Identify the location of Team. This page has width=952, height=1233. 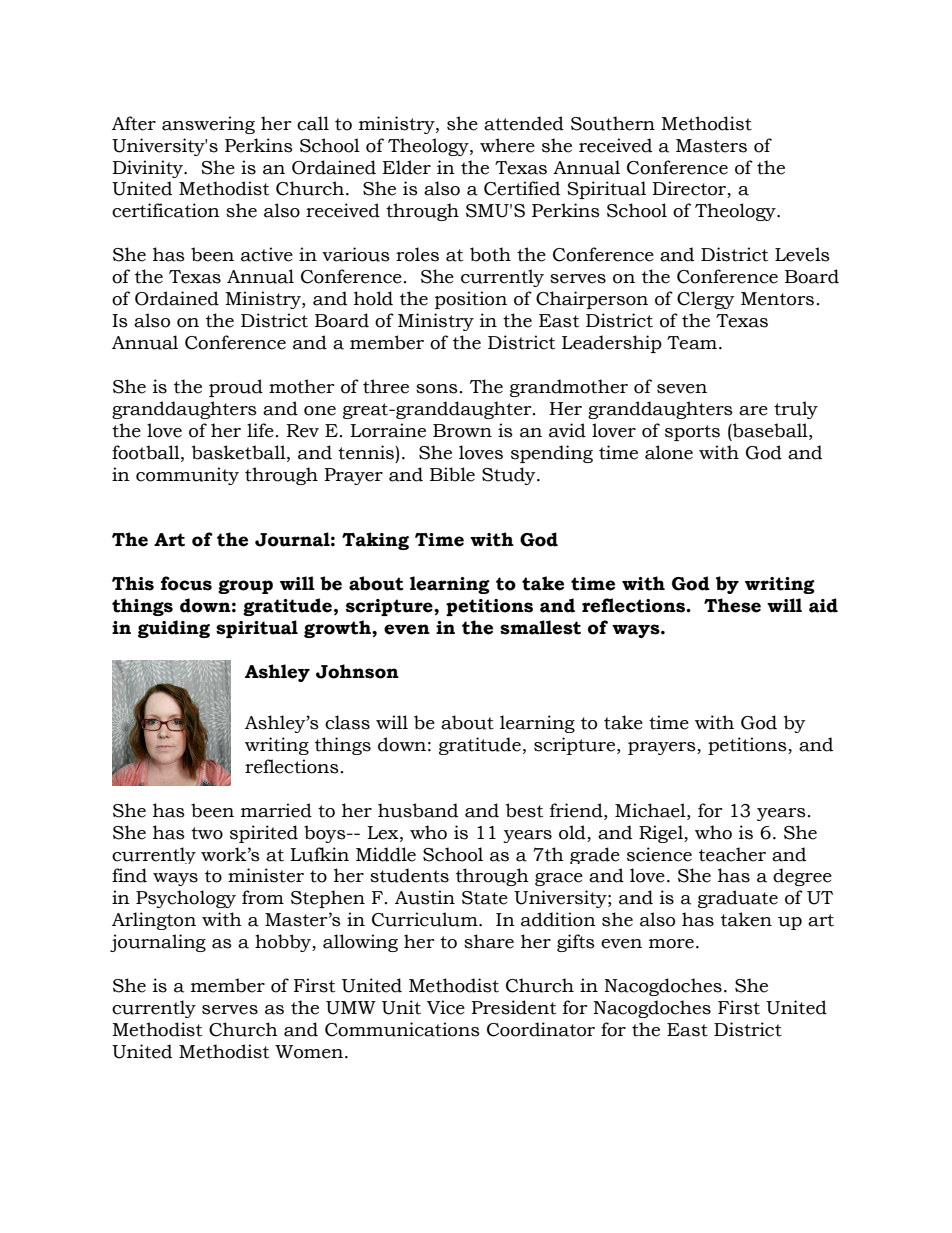
(692, 343).
